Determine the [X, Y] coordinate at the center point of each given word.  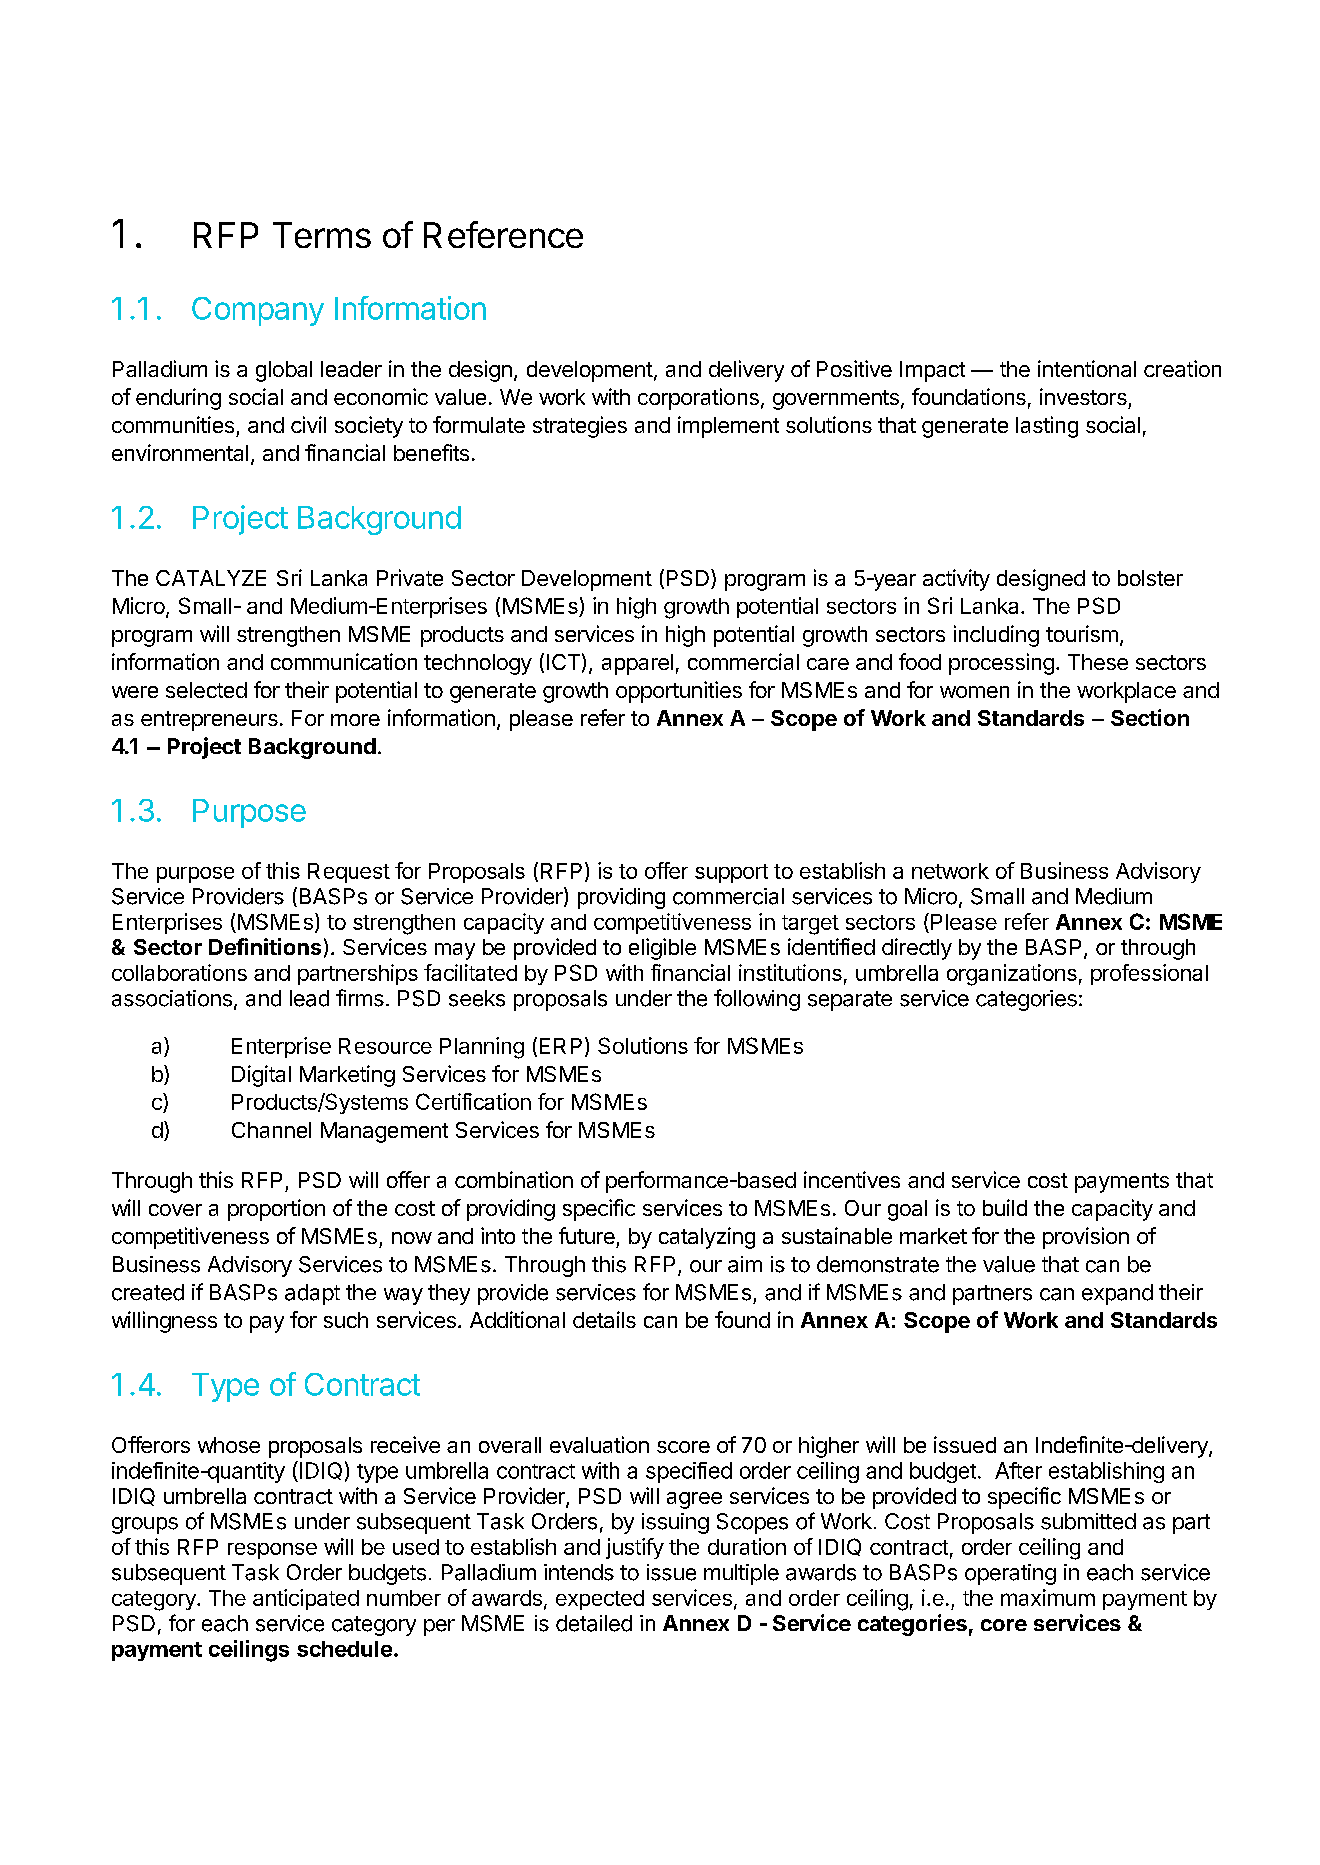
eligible [662, 949]
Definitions [265, 946]
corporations [698, 399]
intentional [1087, 368]
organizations [1012, 975]
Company [258, 311]
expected [600, 1600]
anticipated [306, 1599]
